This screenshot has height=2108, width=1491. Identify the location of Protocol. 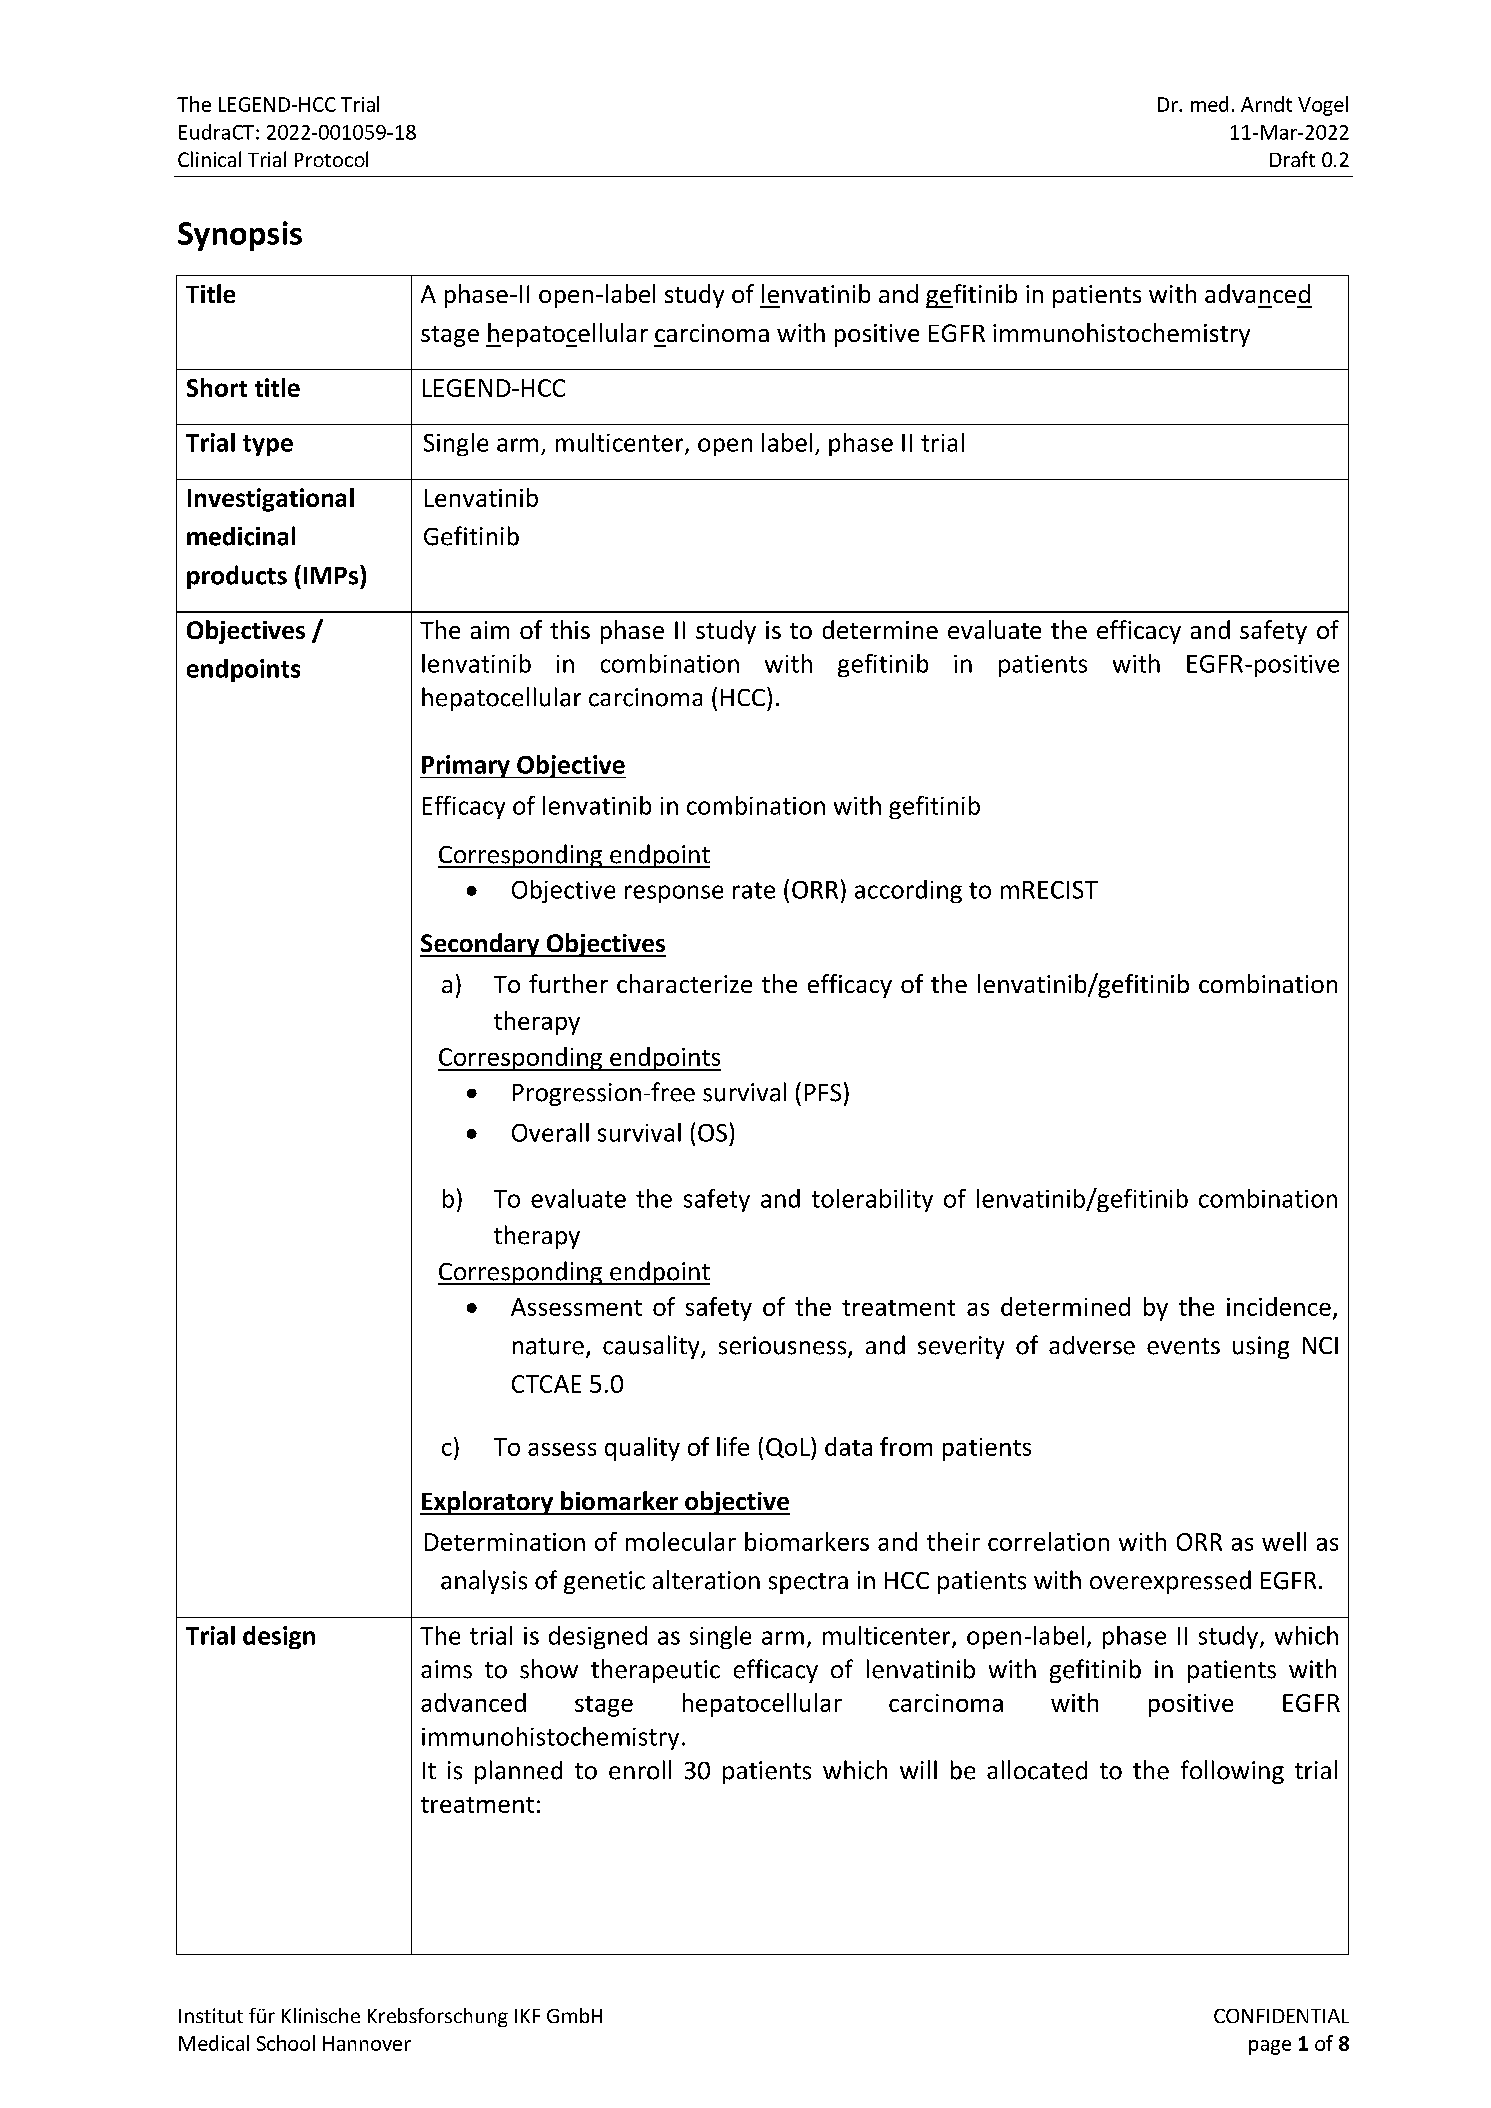
(331, 159).
